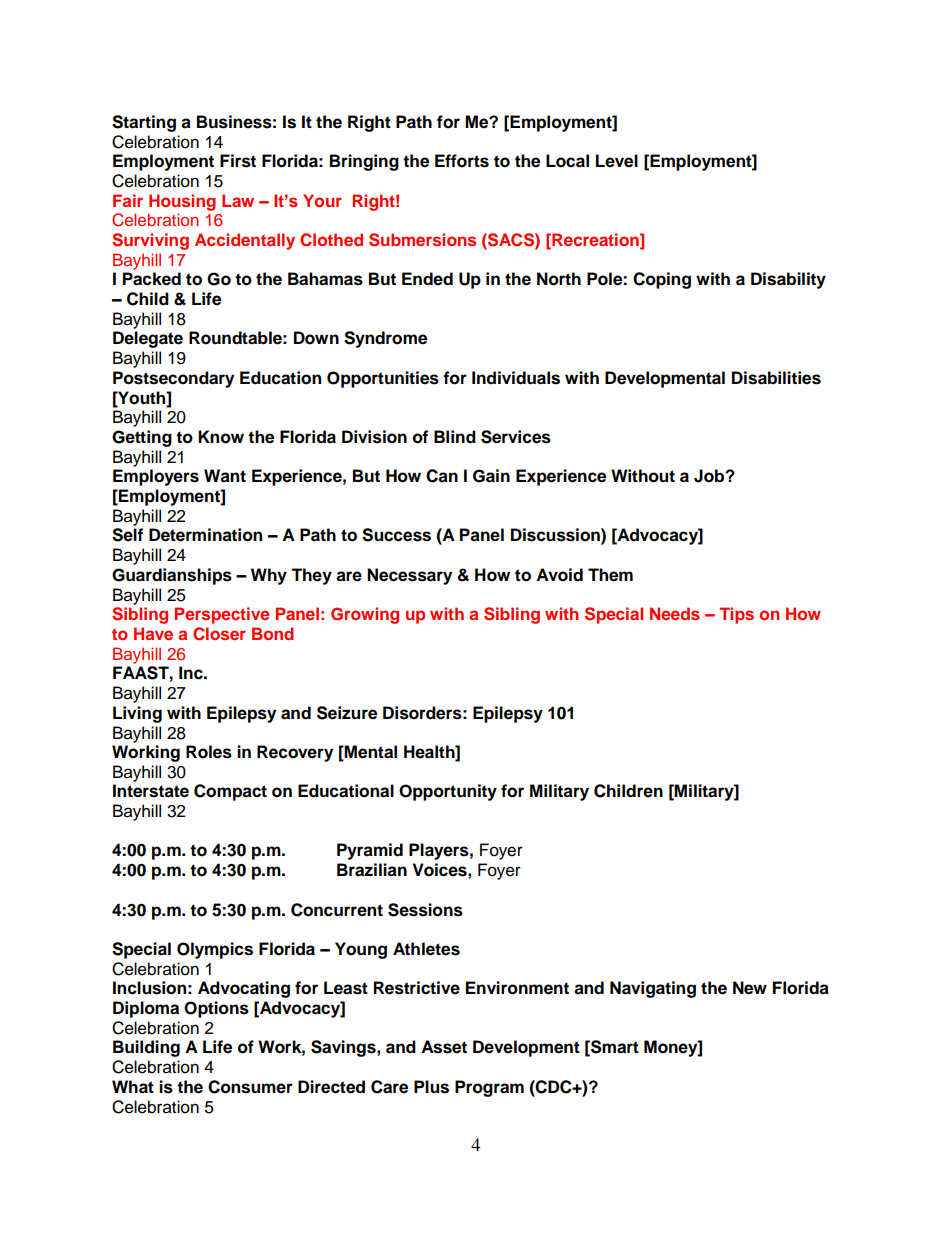  Describe the element at coordinates (462, 161) in the screenshot. I see `Efforts` at that location.
